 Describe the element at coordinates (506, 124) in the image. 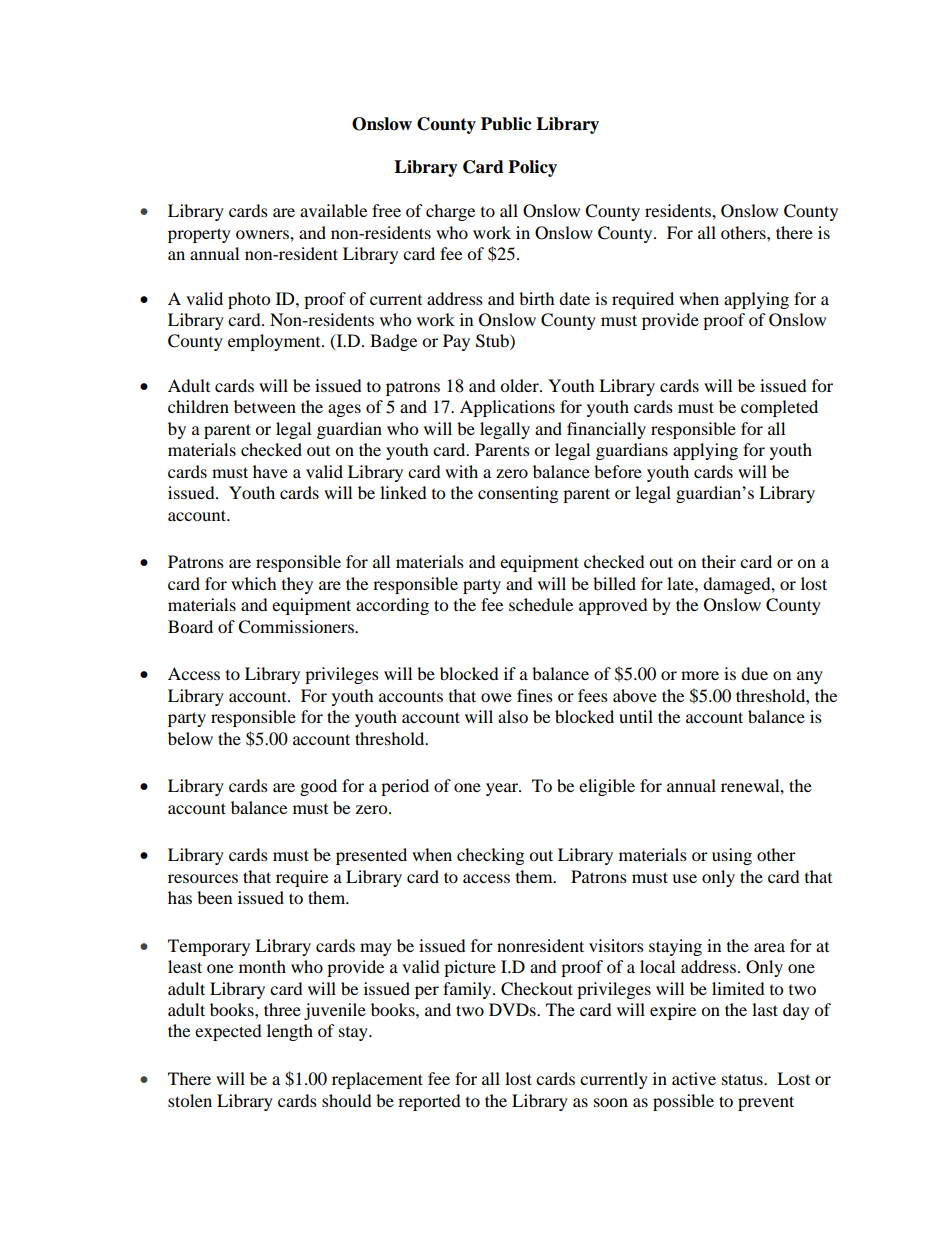

I see `Public` at that location.
